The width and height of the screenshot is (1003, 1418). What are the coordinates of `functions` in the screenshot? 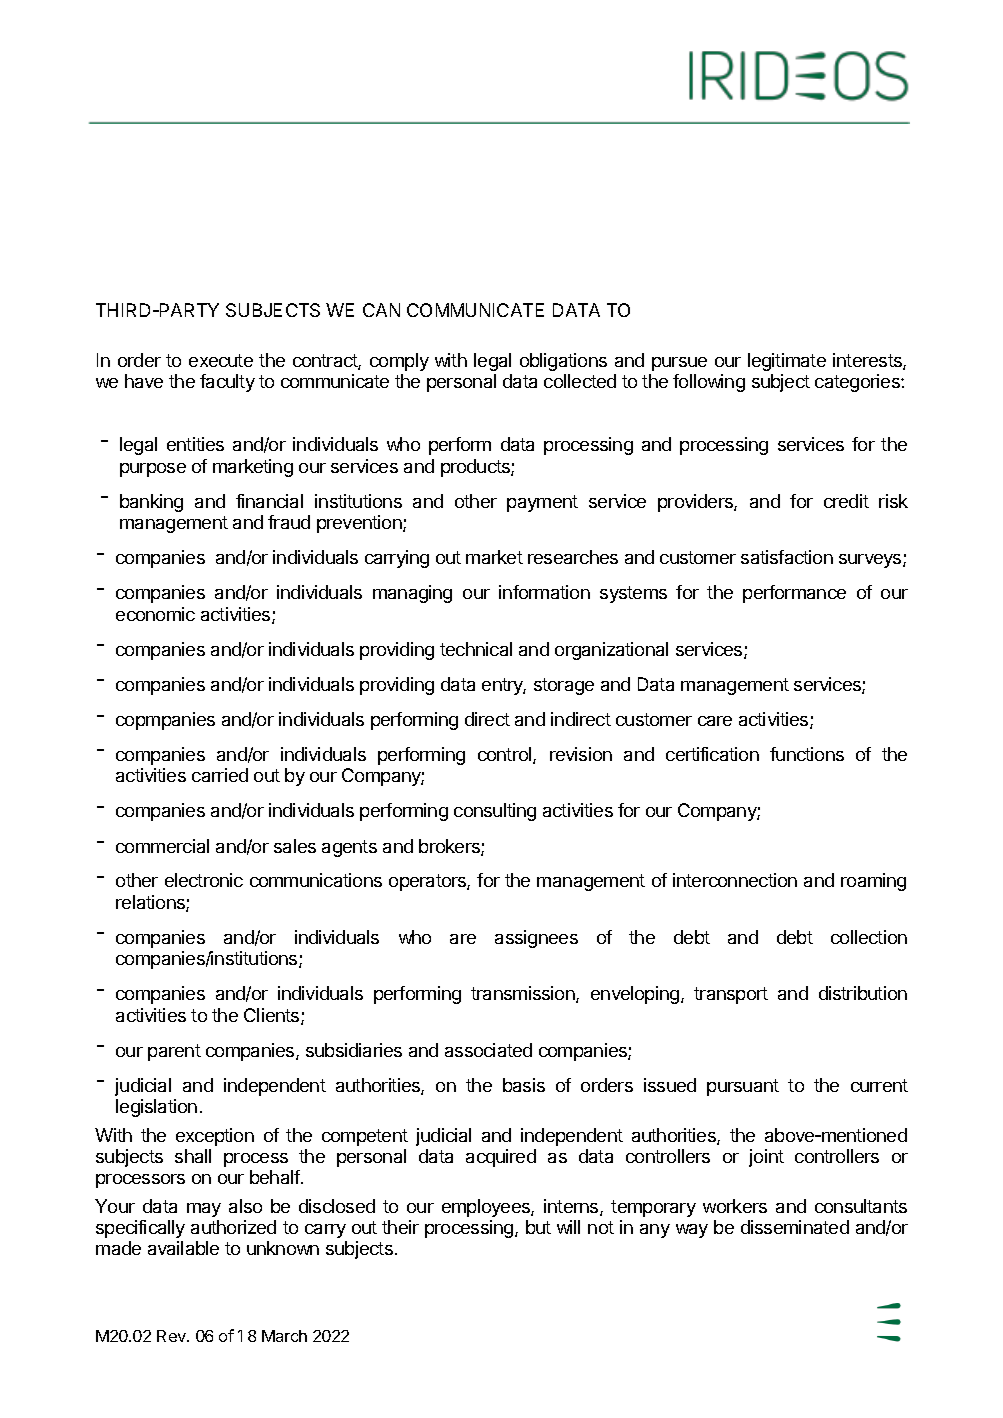 It's located at (807, 754).
